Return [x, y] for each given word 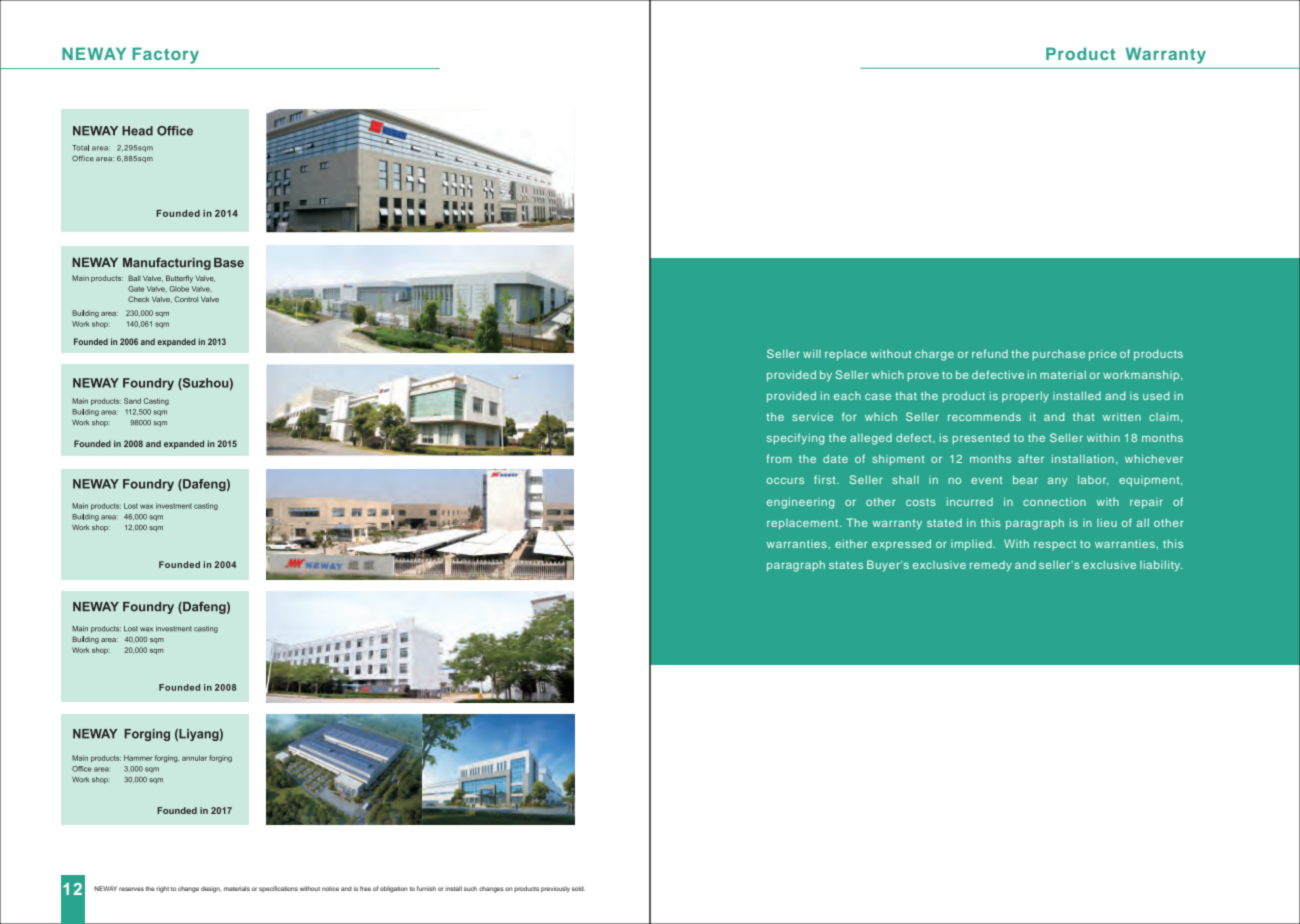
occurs [785, 481]
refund [990, 353]
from [779, 458]
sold [578, 888]
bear [1025, 479]
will [812, 353]
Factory [165, 55]
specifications [278, 889]
